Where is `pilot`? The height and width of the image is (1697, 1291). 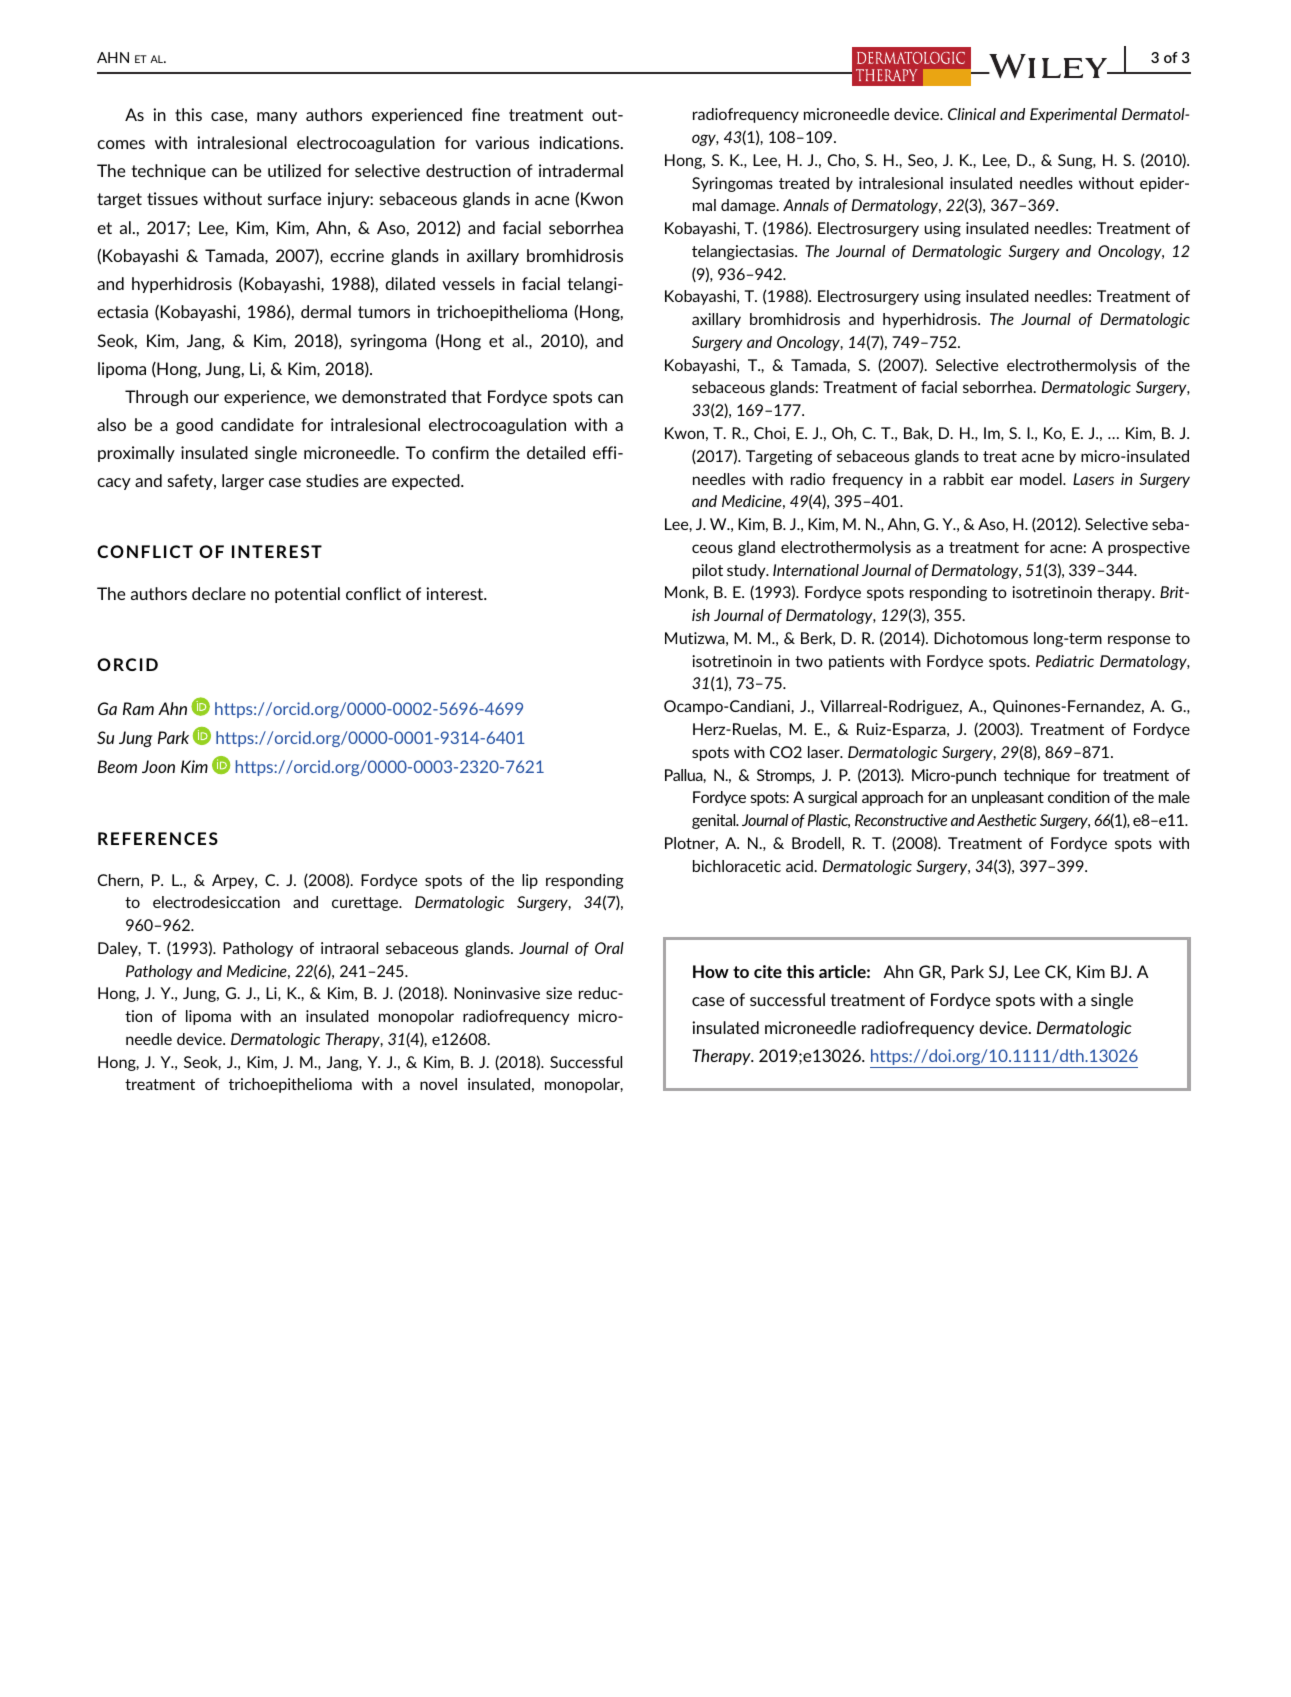
pilot is located at coordinates (708, 571).
